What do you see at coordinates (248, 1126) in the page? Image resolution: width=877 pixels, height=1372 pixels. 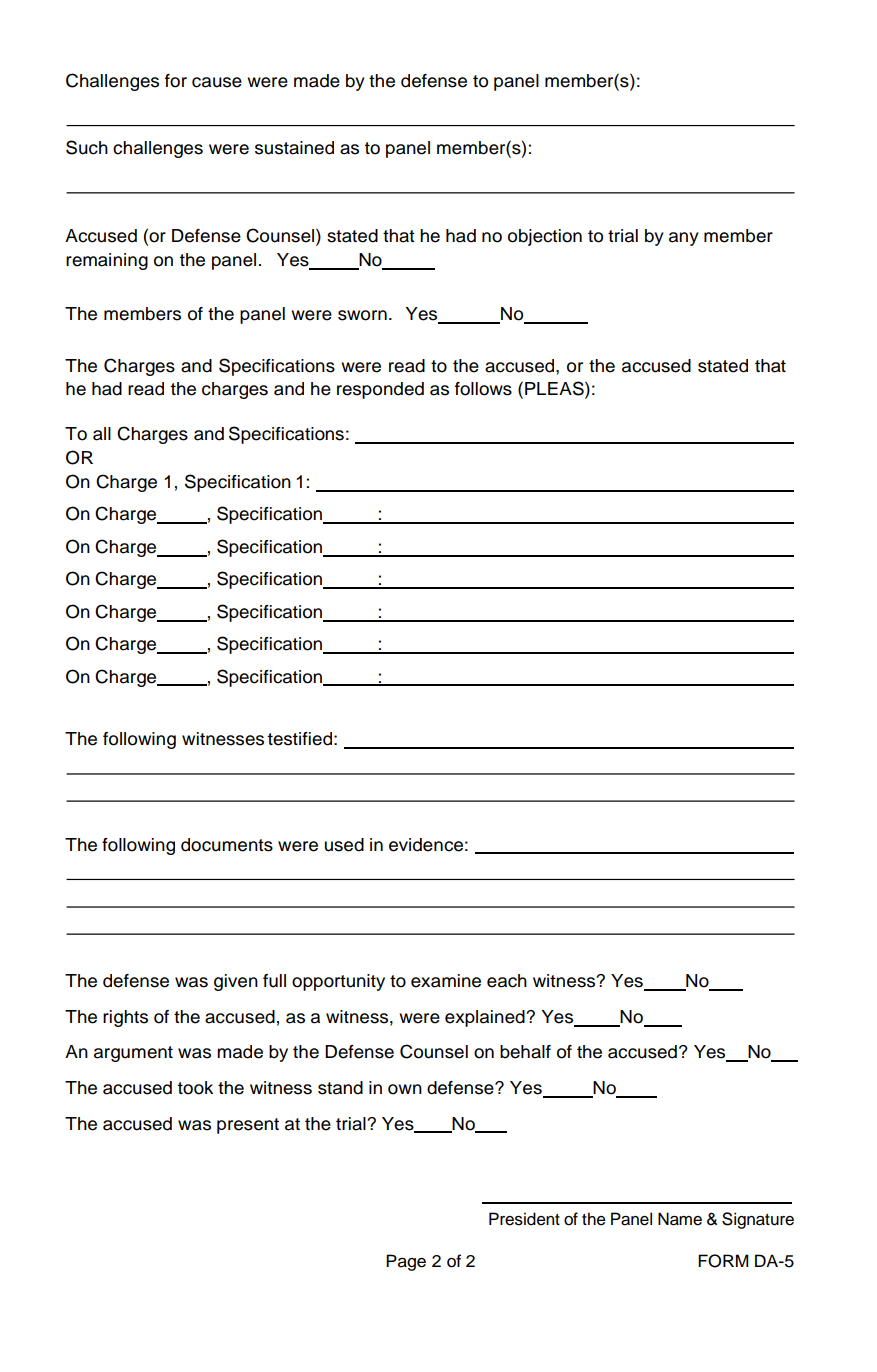 I see `present` at bounding box center [248, 1126].
